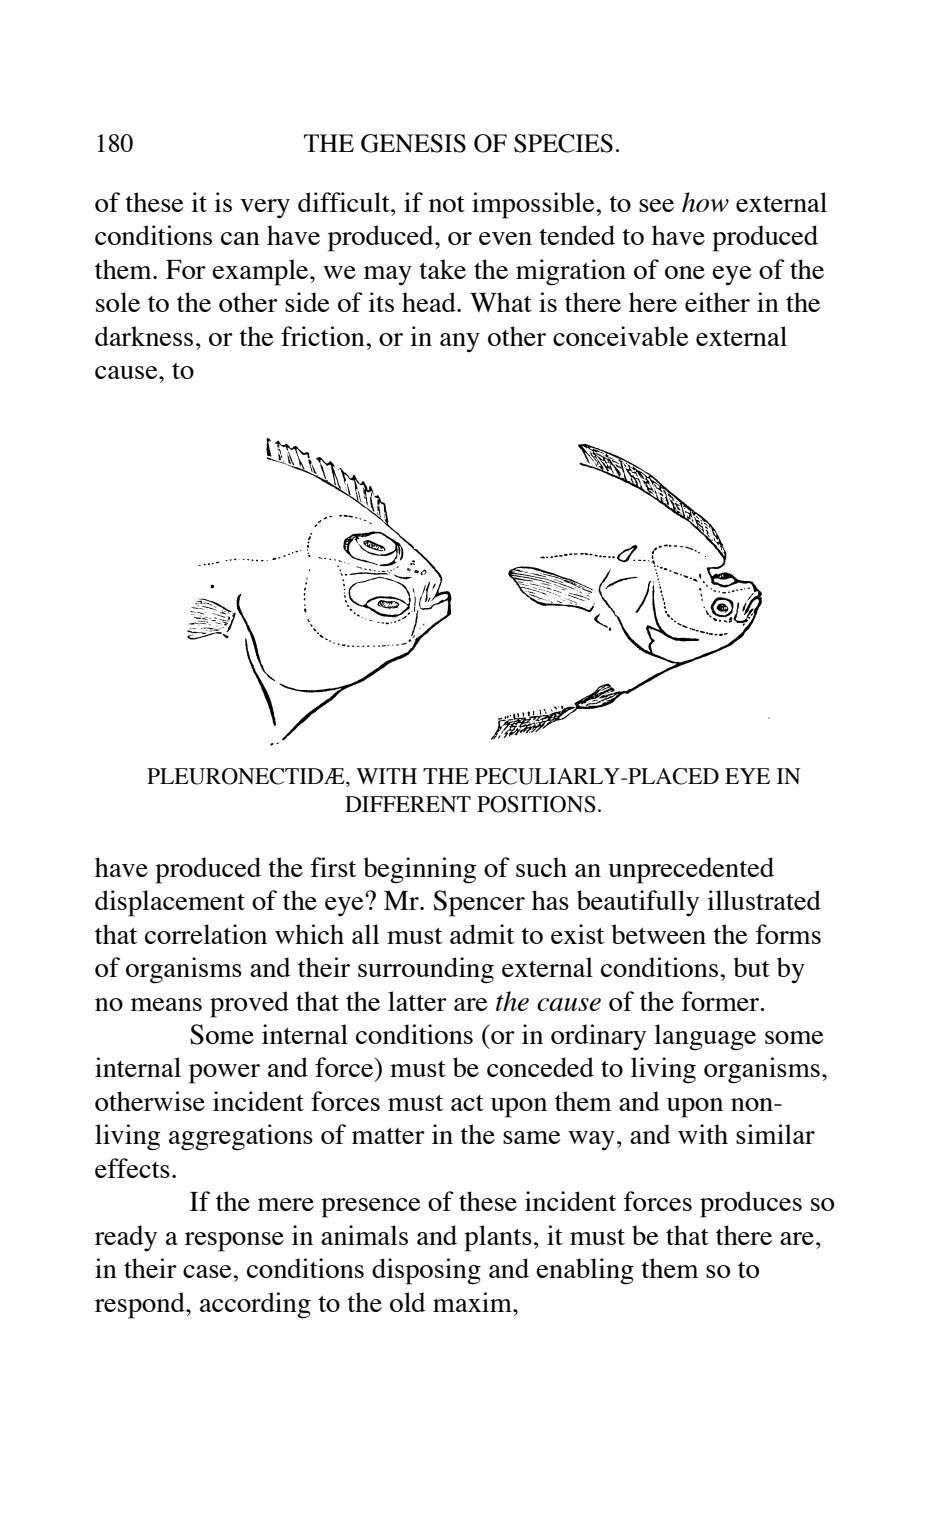  I want to click on any, so click(460, 342).
